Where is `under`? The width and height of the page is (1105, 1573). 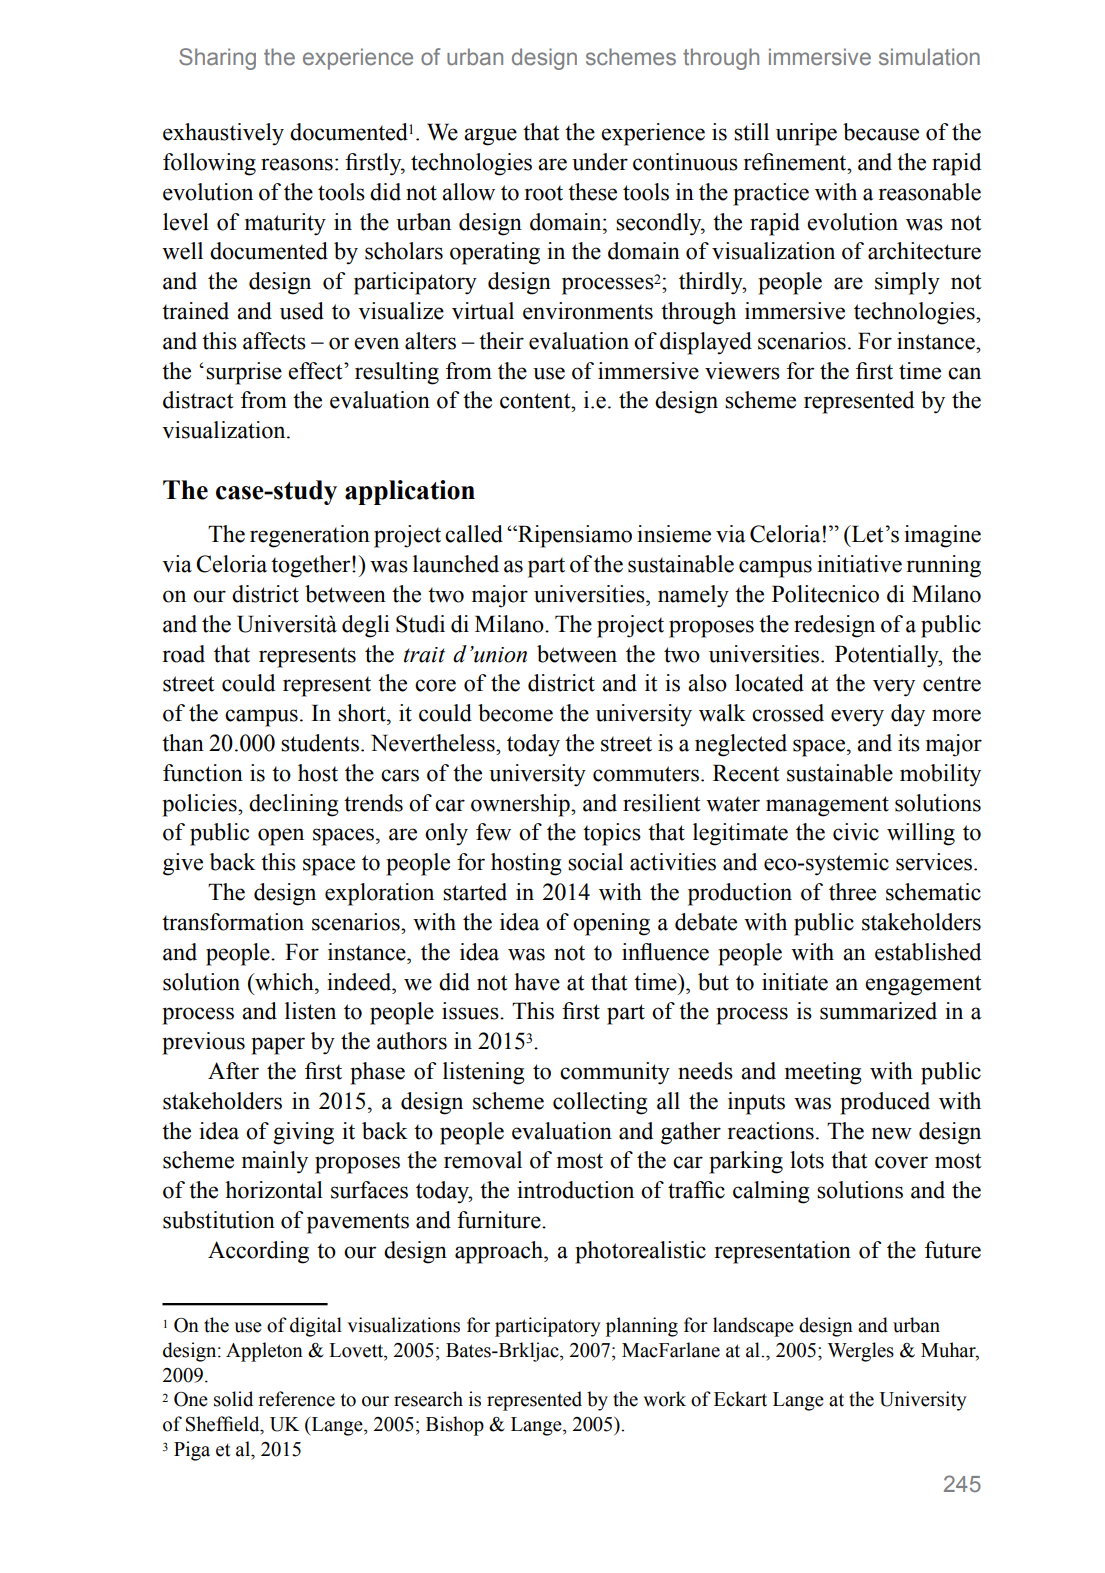
under is located at coordinates (600, 162).
